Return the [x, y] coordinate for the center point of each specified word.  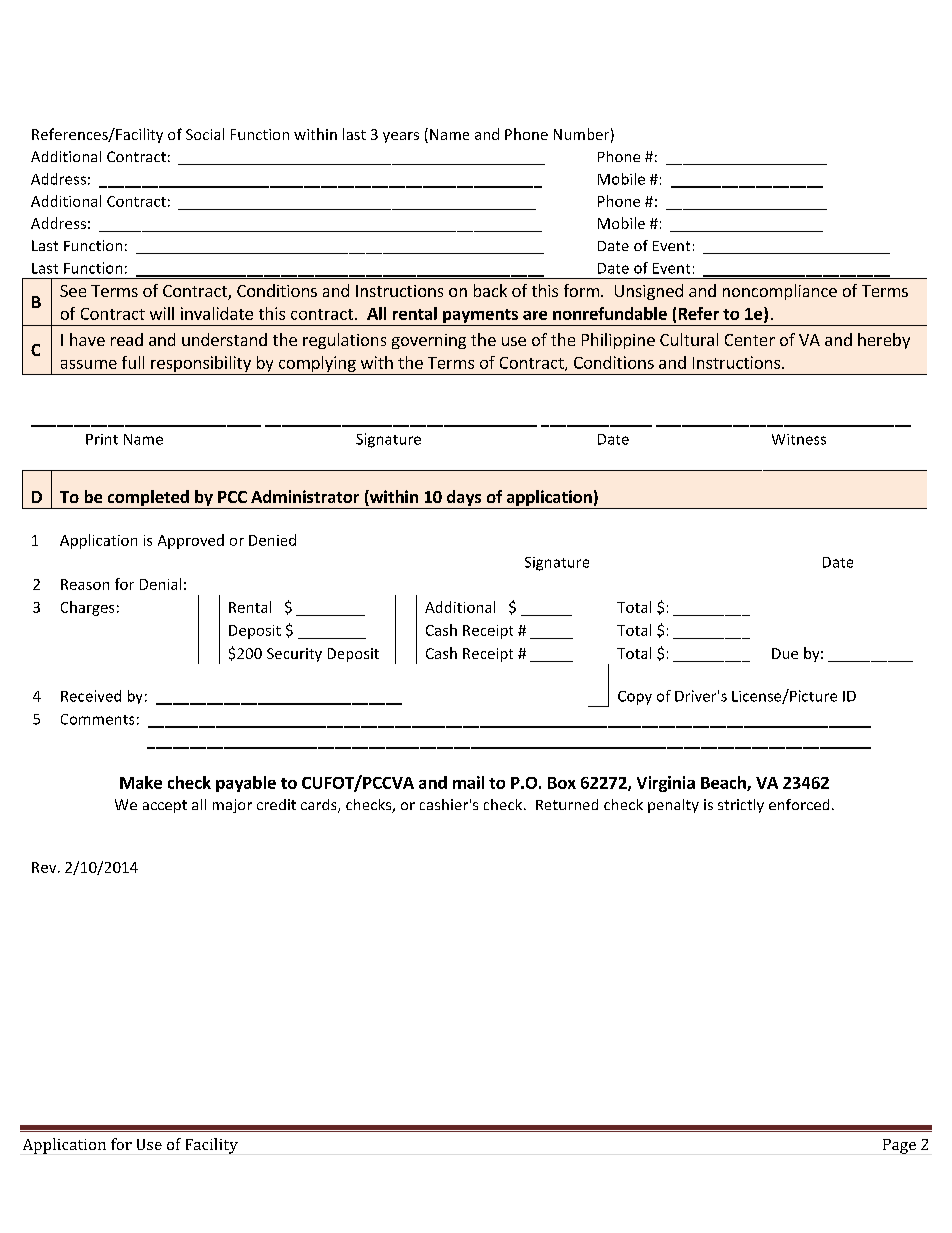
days [464, 499]
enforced [799, 804]
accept [165, 806]
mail [468, 782]
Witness [799, 439]
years [401, 137]
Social [205, 134]
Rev [45, 867]
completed [148, 499]
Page [899, 1146]
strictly [741, 806]
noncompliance [780, 292]
